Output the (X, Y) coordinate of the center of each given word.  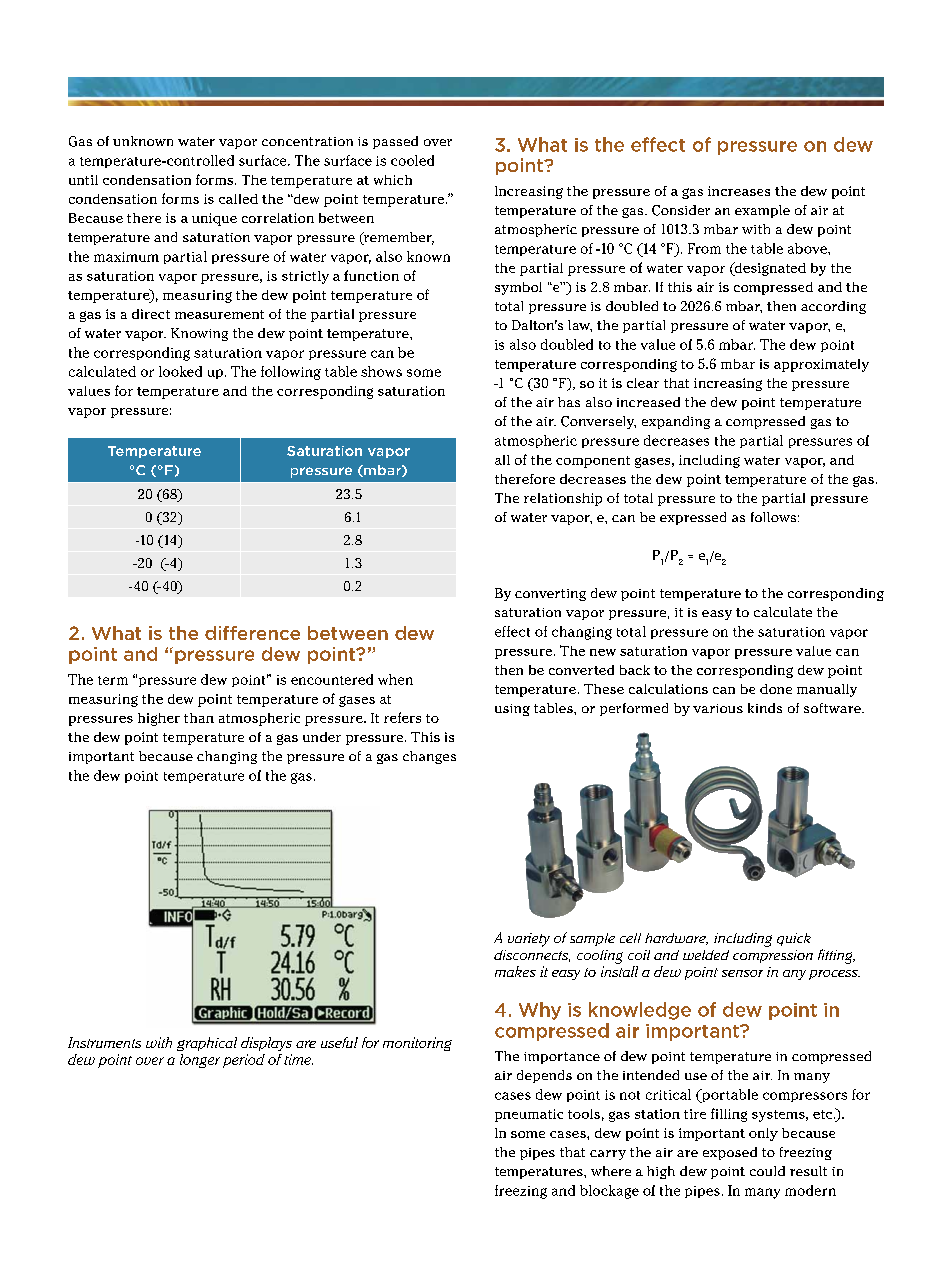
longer (200, 1061)
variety (529, 940)
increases (739, 191)
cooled (412, 160)
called (238, 199)
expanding (676, 422)
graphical (207, 1044)
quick (794, 939)
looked (180, 371)
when (395, 679)
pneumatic (529, 1115)
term (113, 680)
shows (381, 371)
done (776, 689)
